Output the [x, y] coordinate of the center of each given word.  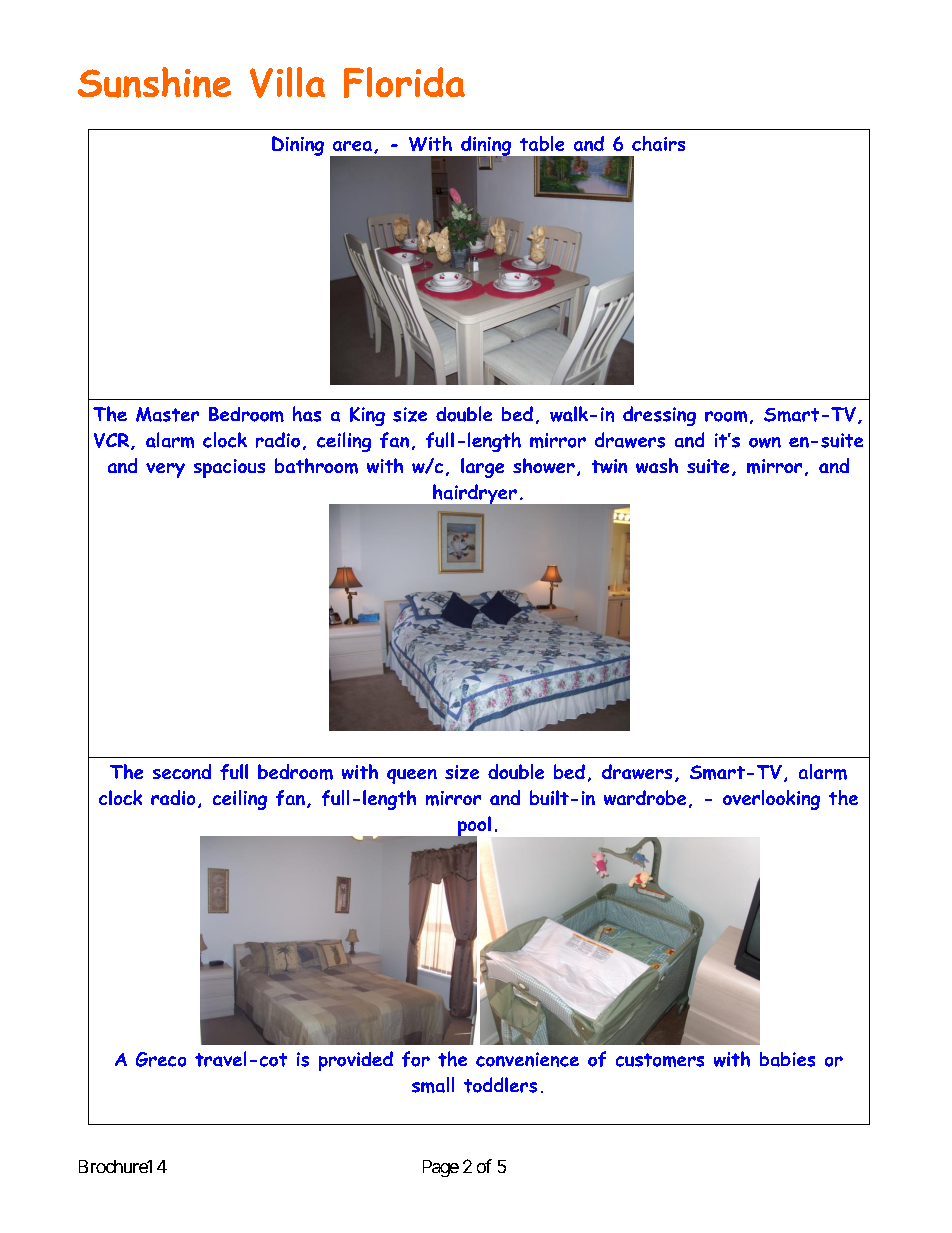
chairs [658, 143]
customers [660, 1060]
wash [657, 465]
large [482, 468]
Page [441, 1168]
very [165, 470]
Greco [161, 1059]
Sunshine [154, 82]
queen [412, 776]
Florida [404, 82]
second [182, 771]
